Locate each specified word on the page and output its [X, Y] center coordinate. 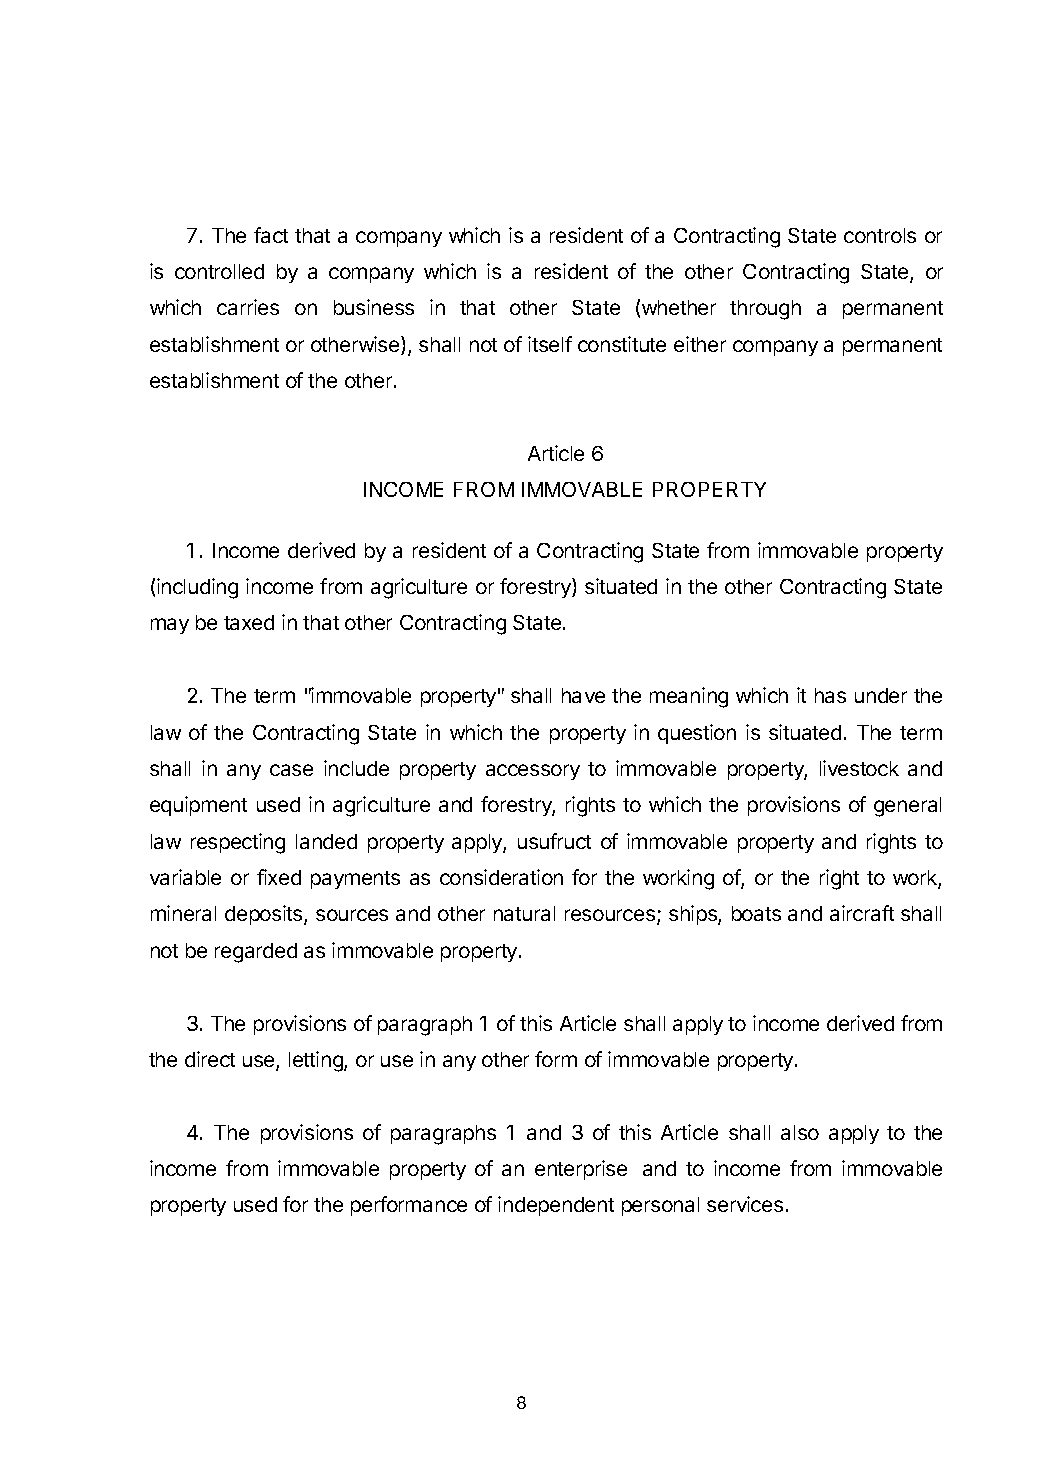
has [830, 695]
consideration [501, 877]
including [197, 588]
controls [880, 235]
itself [550, 344]
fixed [279, 877]
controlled [219, 271]
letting [317, 1061]
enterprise [581, 1170]
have [583, 695]
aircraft [862, 913]
